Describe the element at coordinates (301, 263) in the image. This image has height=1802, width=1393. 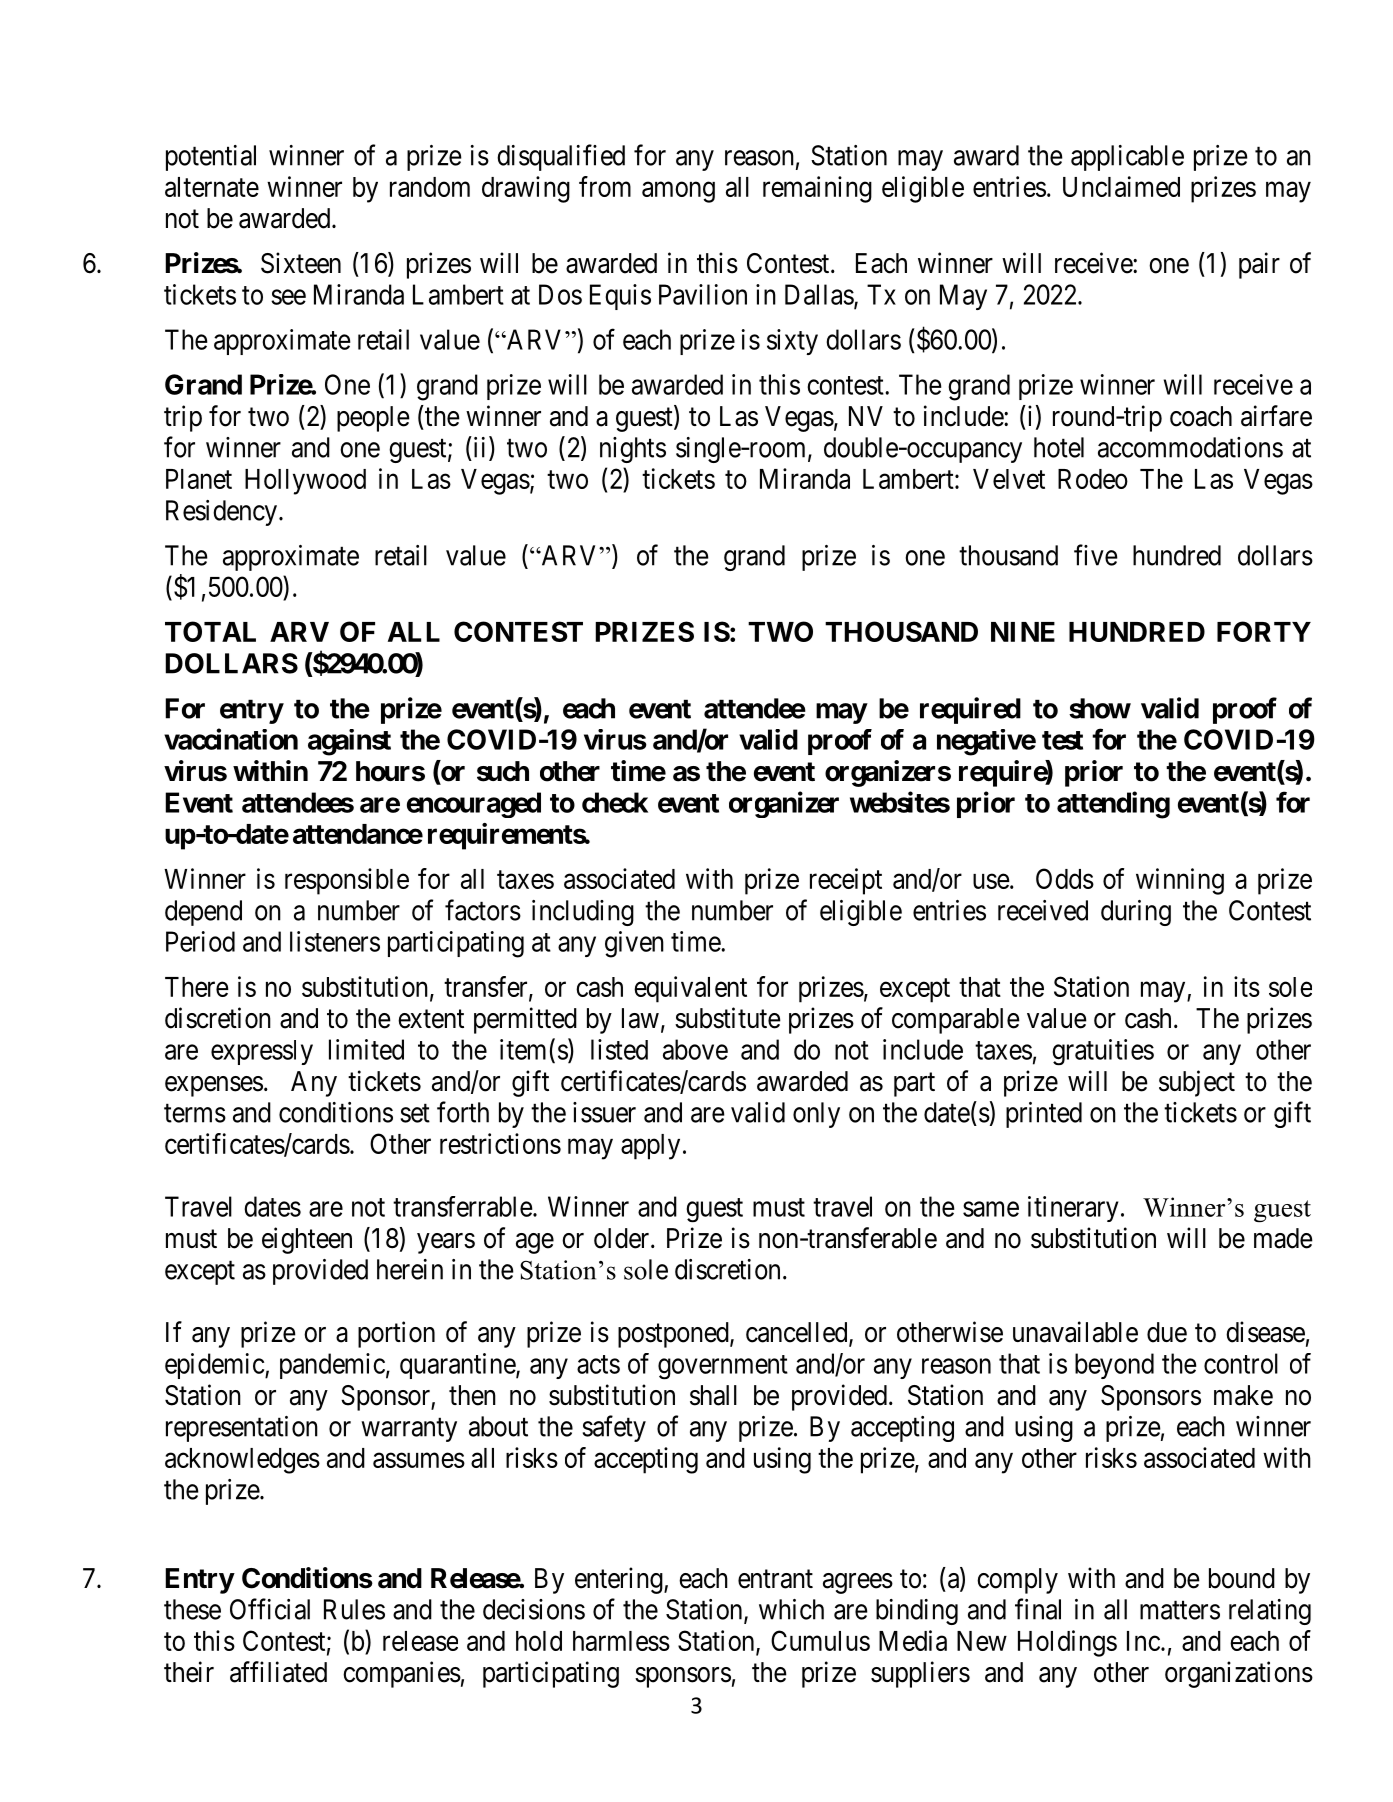
I see `Sixteen` at that location.
